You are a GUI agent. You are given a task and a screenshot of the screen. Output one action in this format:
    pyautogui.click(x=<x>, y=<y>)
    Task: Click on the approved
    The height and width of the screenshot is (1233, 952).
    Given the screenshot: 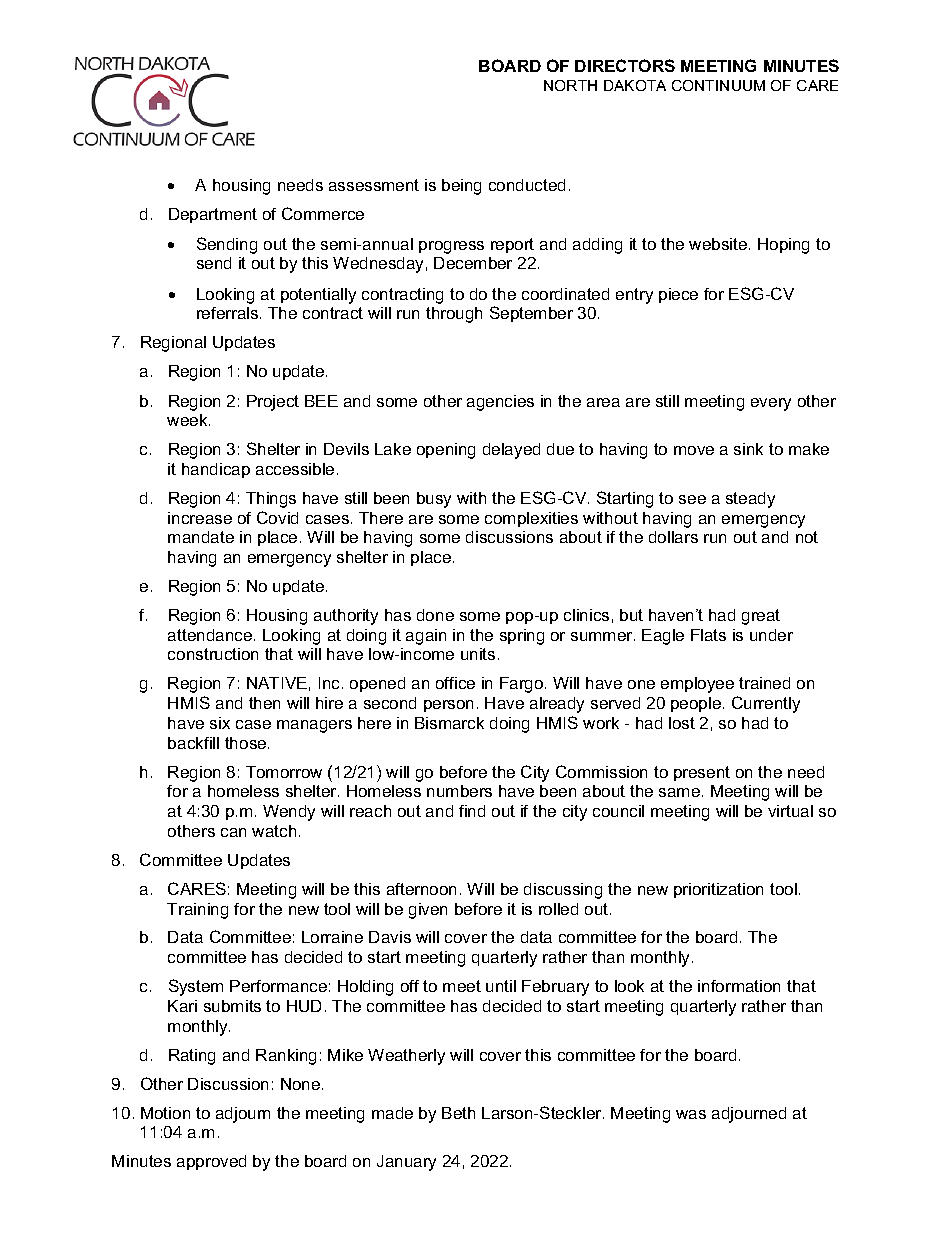 What is the action you would take?
    pyautogui.click(x=211, y=1162)
